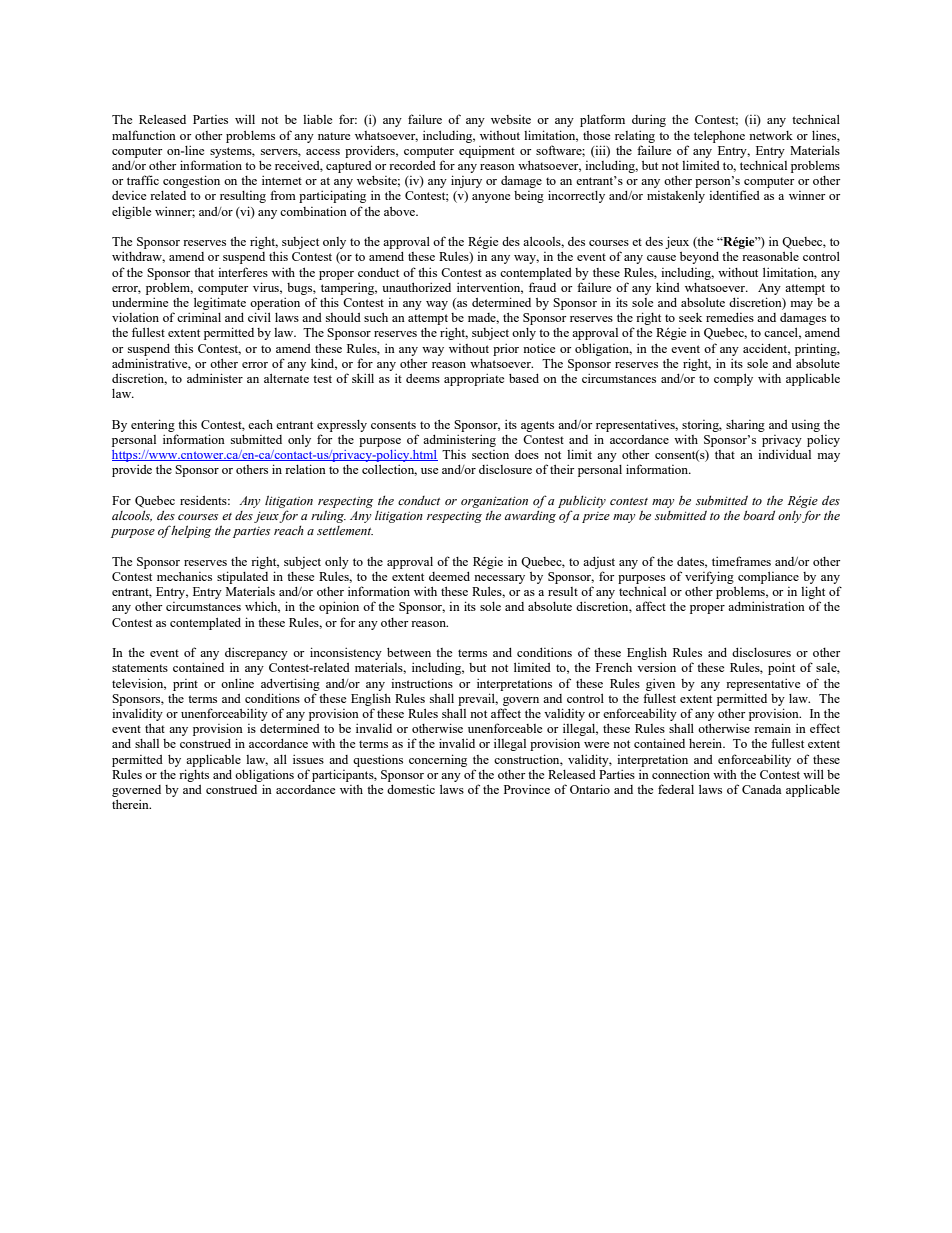 Image resolution: width=952 pixels, height=1233 pixels. Describe the element at coordinates (784, 454) in the page. I see `individual` at that location.
